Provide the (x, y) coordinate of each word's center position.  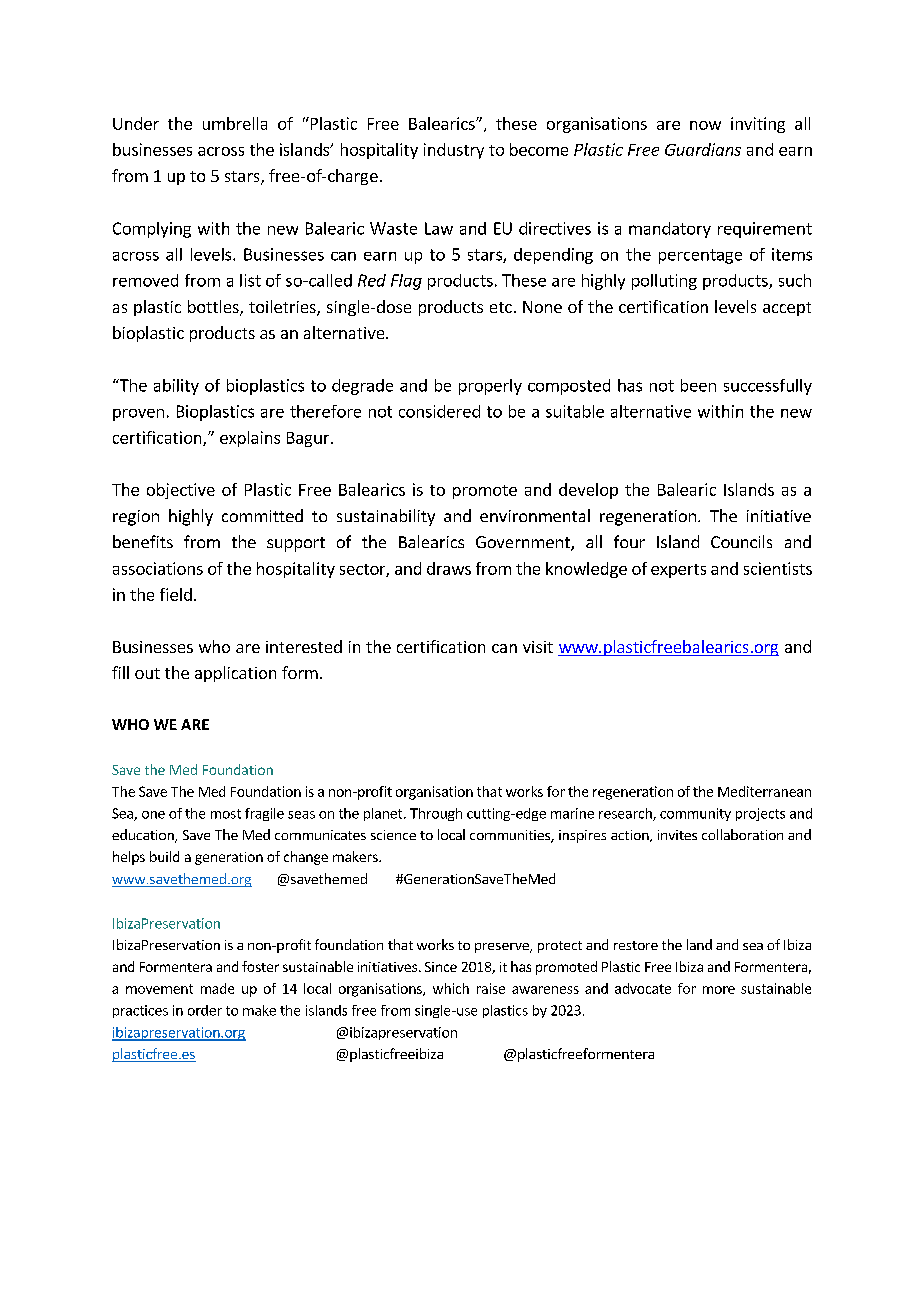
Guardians (703, 149)
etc (501, 307)
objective (181, 491)
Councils (741, 541)
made (217, 988)
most (226, 814)
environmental (535, 515)
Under (136, 123)
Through (436, 814)
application (235, 674)
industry (454, 151)
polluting (664, 282)
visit (538, 647)
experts (678, 571)
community (695, 814)
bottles (214, 308)
